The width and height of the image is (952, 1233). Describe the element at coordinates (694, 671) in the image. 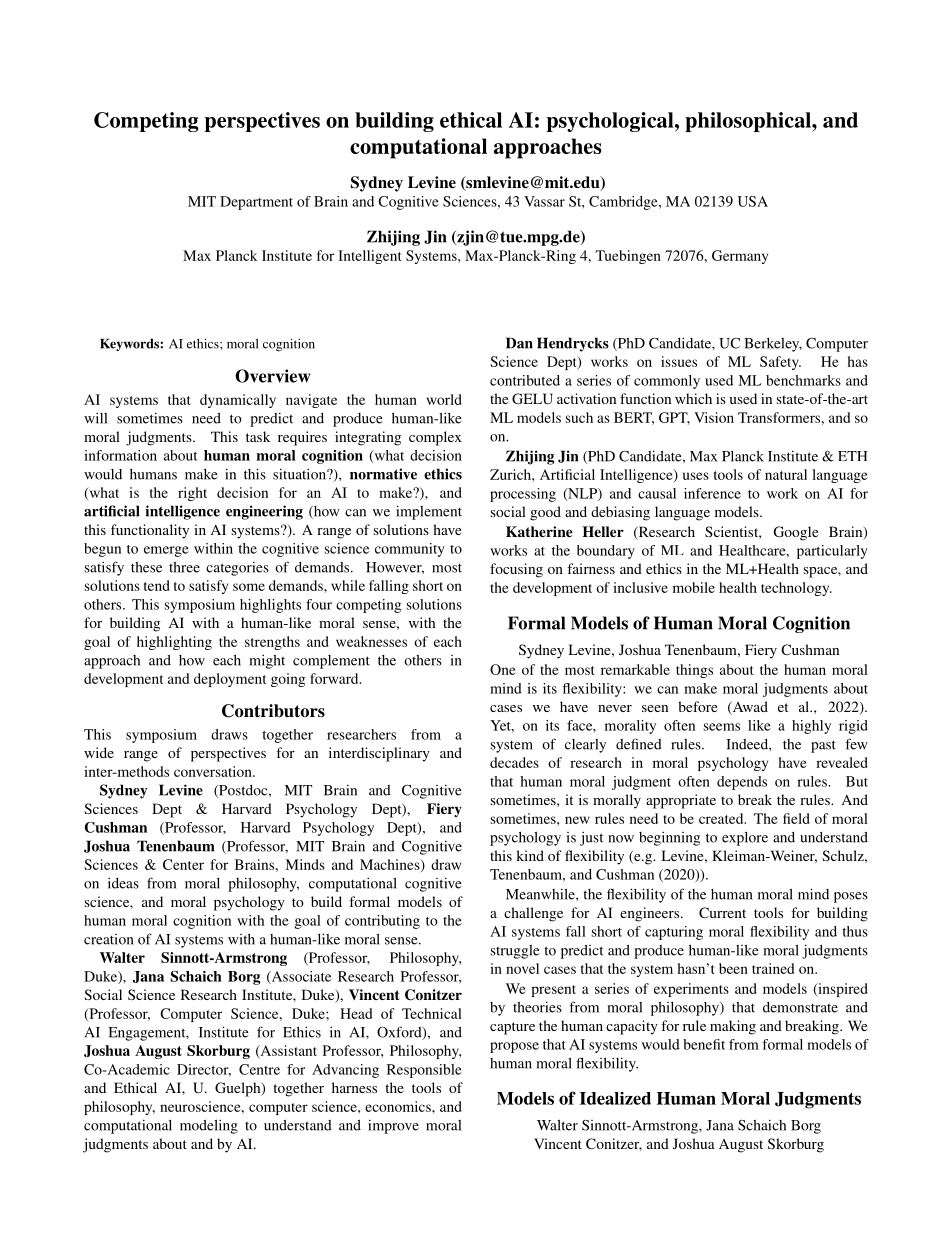

I see `things` at that location.
